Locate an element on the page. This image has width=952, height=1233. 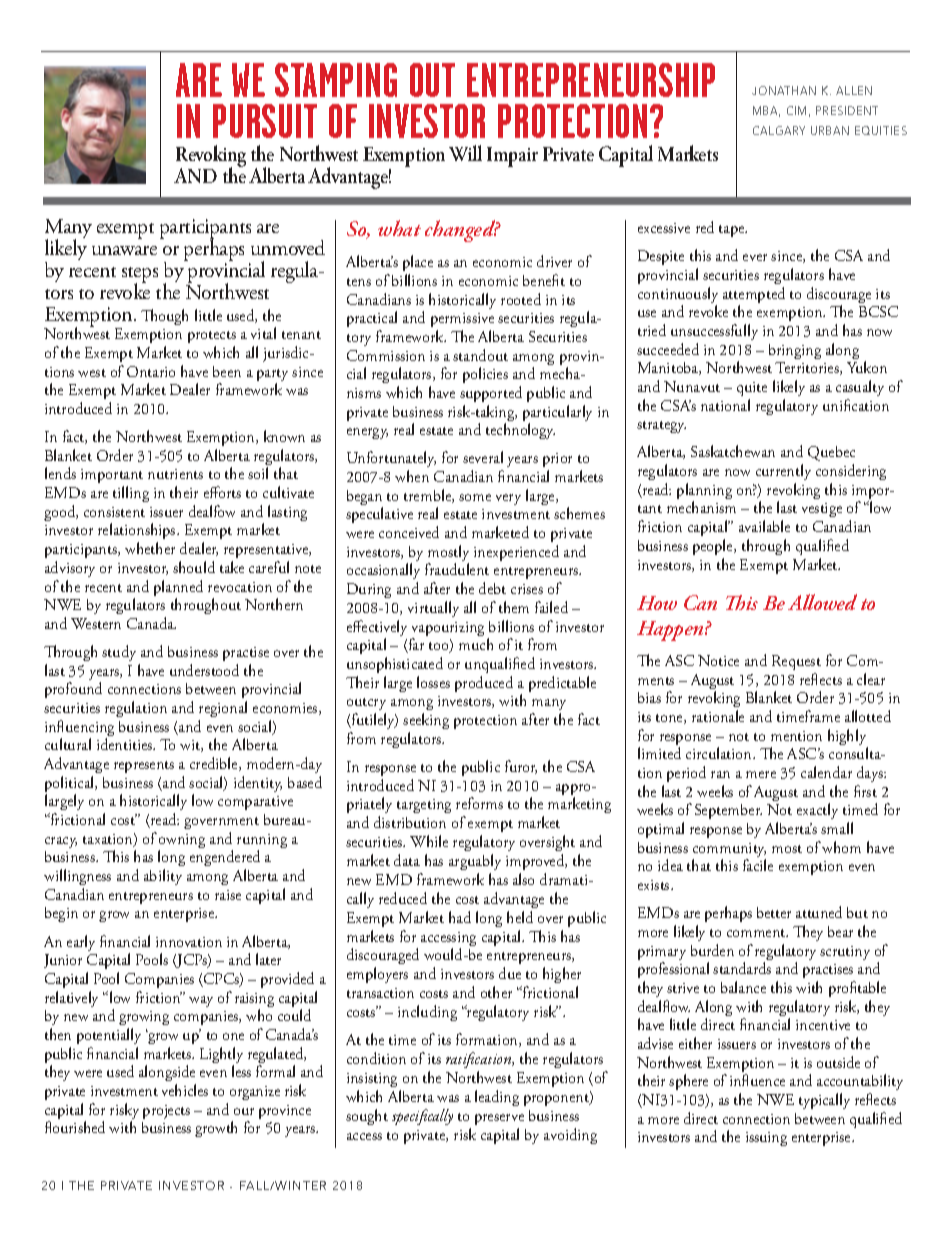
leading is located at coordinates (497, 1098).
